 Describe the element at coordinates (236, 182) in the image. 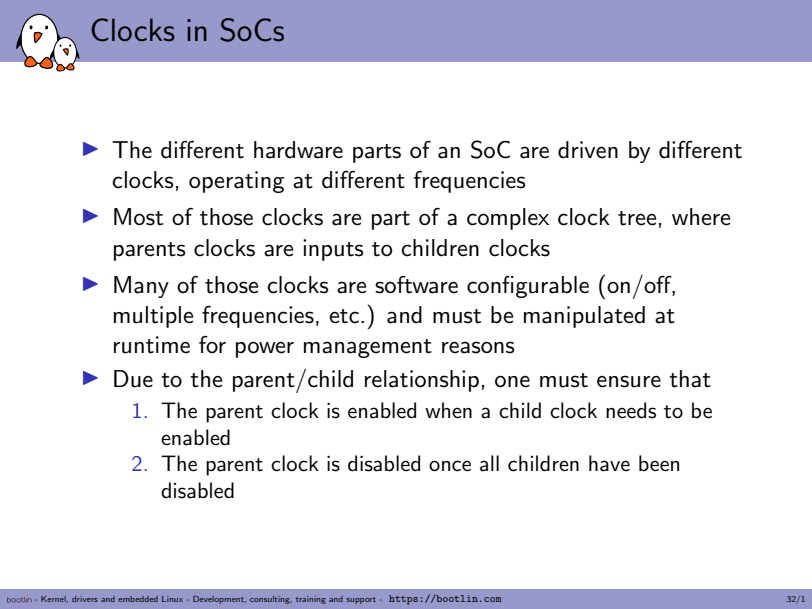

I see `operating` at that location.
